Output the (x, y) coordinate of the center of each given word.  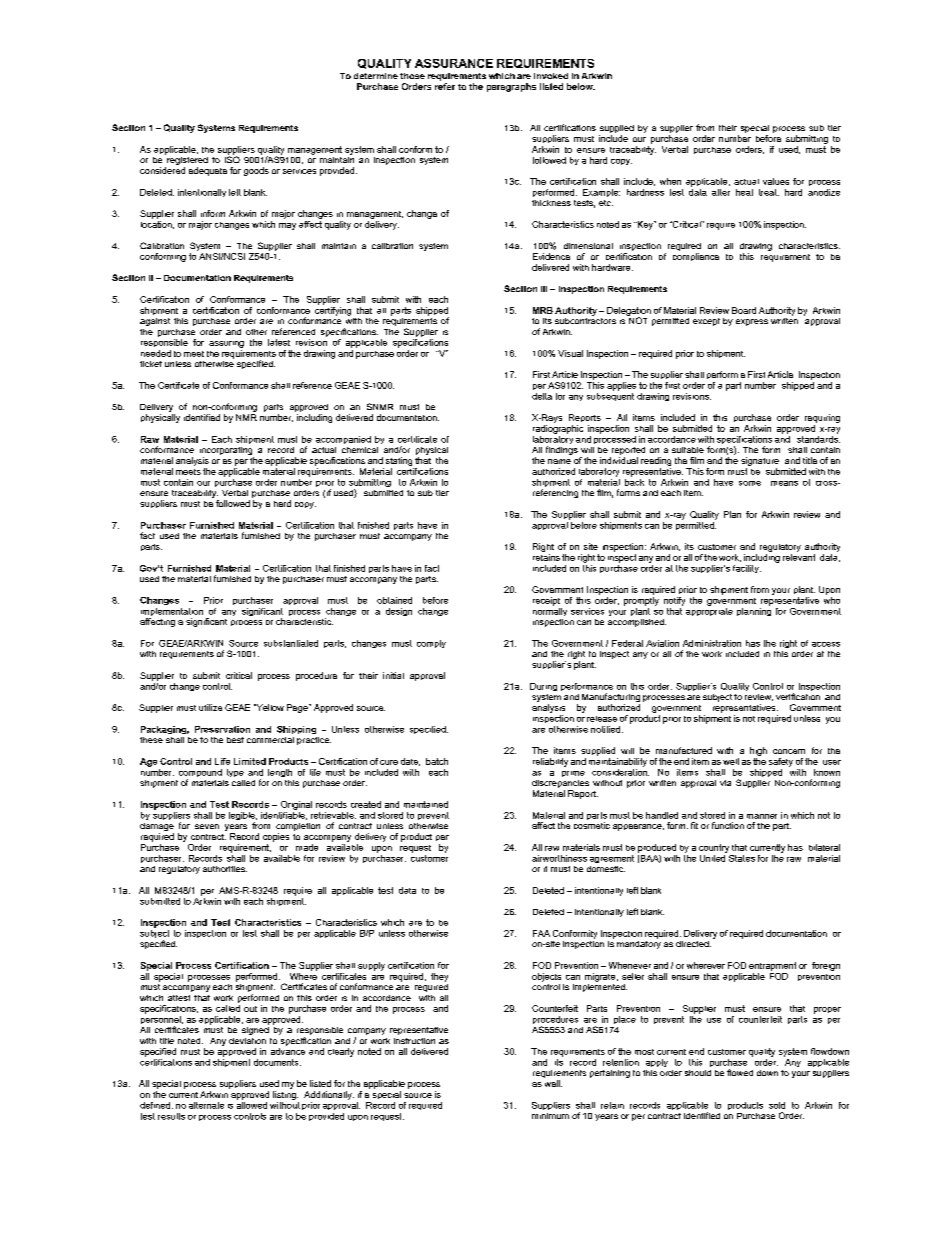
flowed (740, 1072)
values (776, 181)
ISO (232, 158)
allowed (252, 1104)
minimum (550, 1116)
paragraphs (511, 87)
